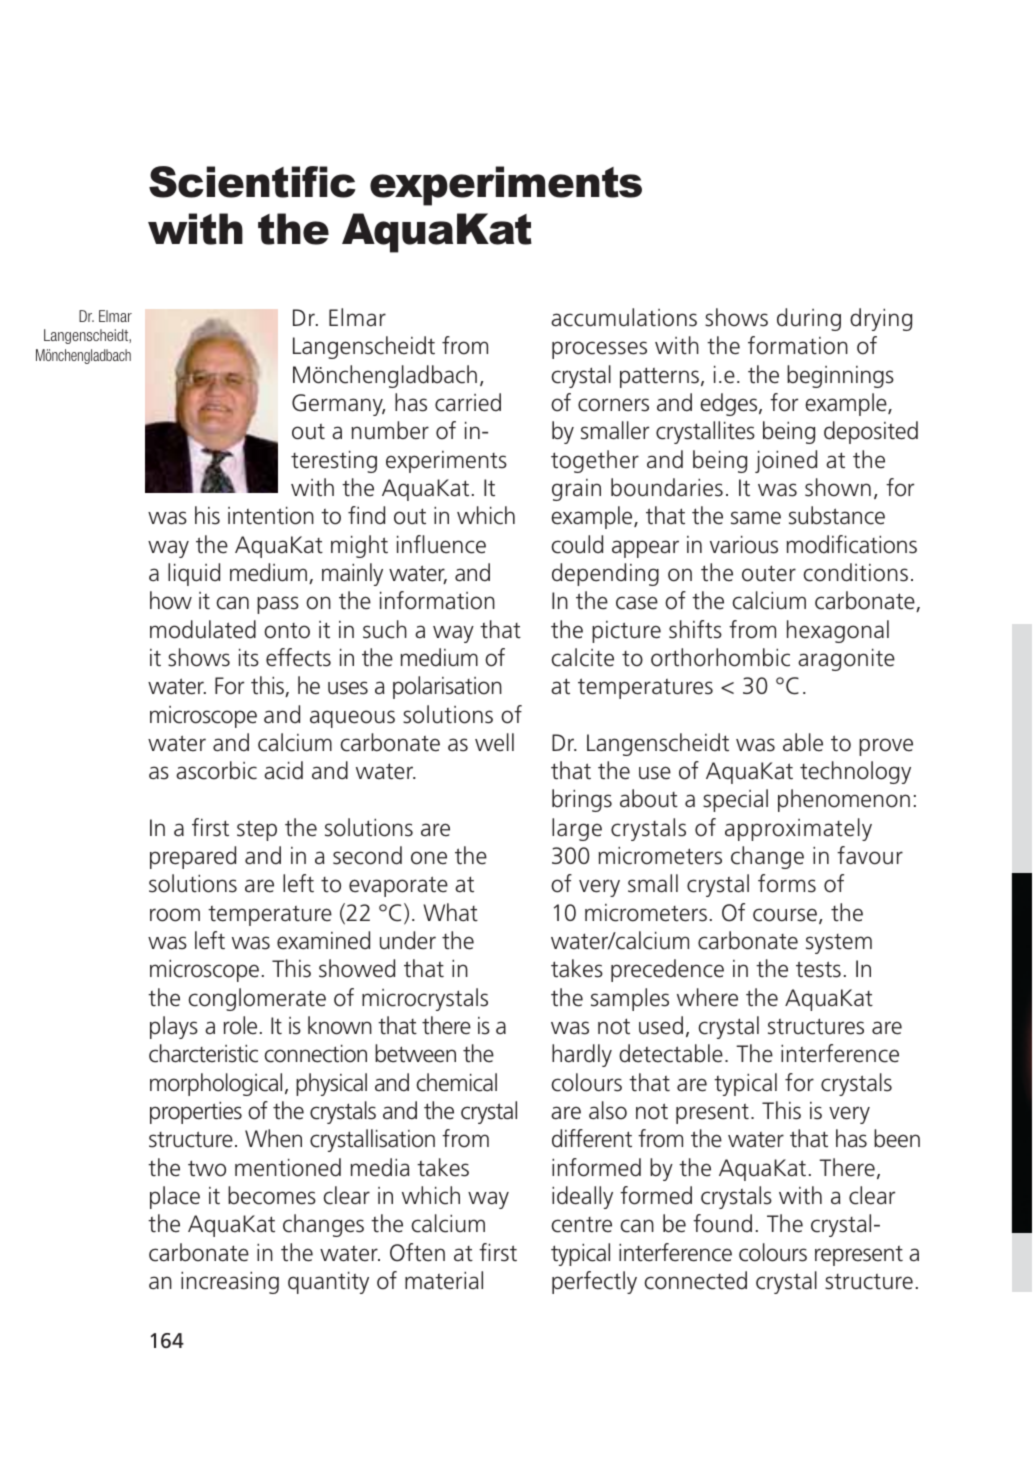 The image size is (1033, 1460). I want to click on step, so click(257, 830).
